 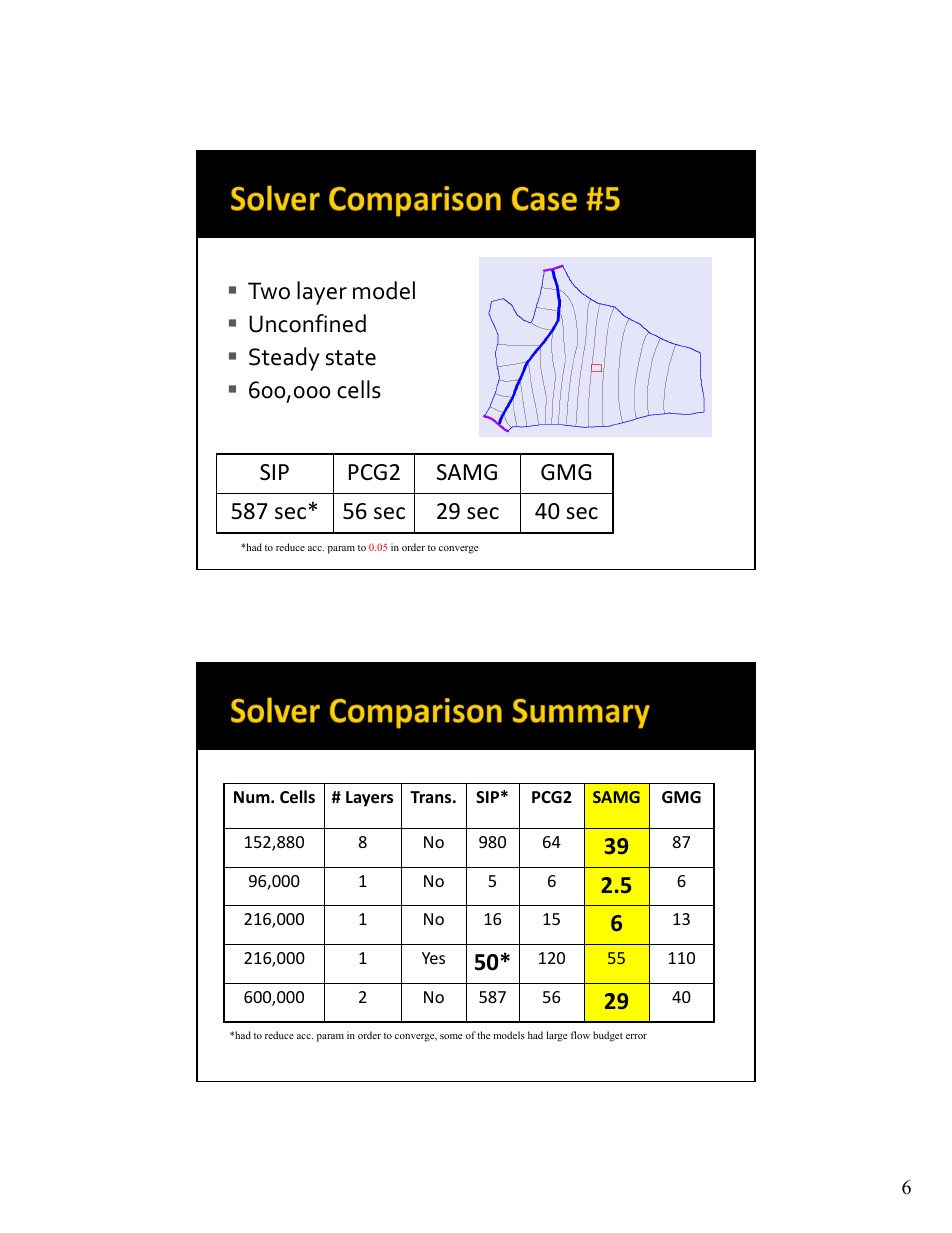 I want to click on Two, so click(x=269, y=291).
